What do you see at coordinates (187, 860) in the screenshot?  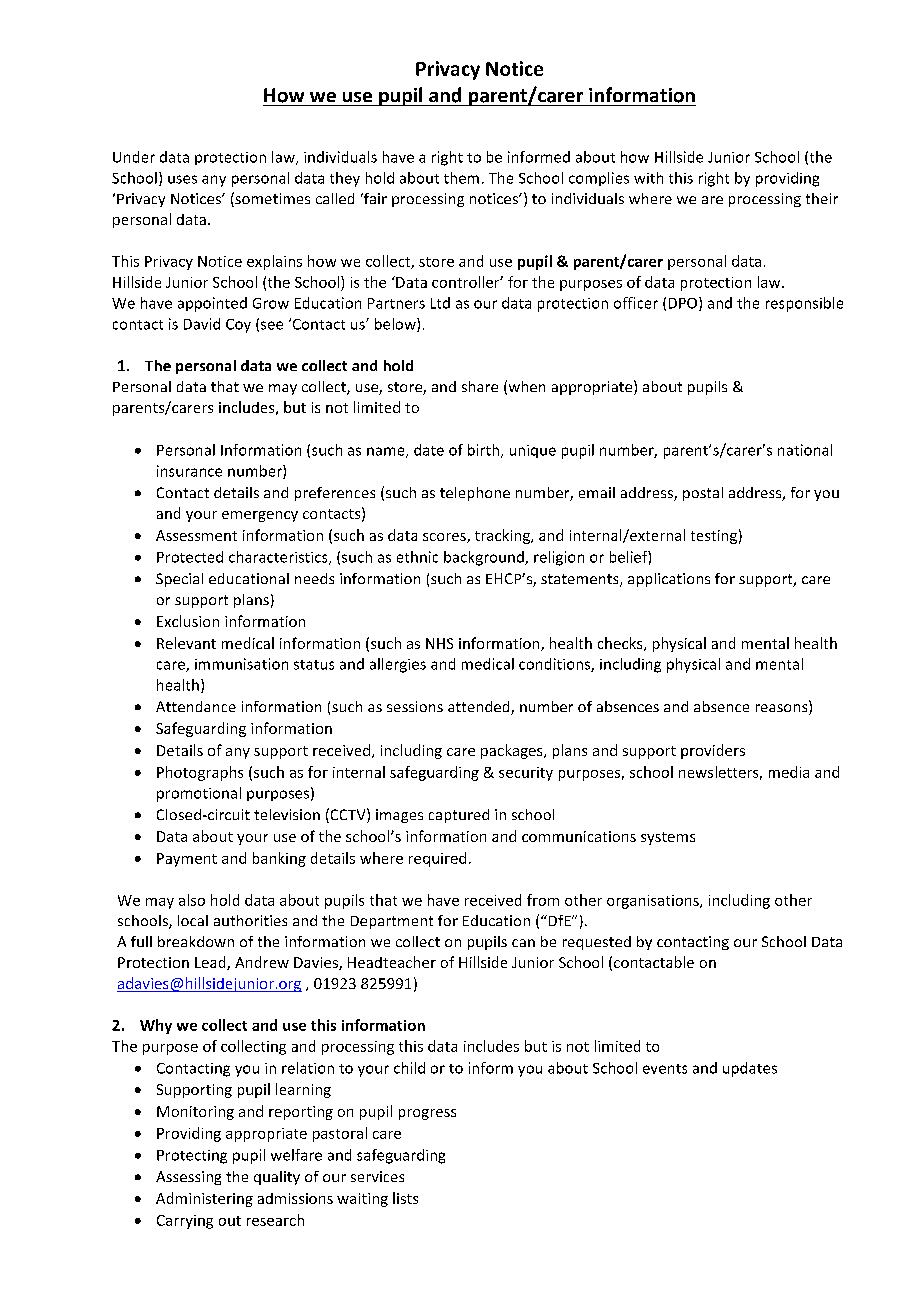 I see `Payment` at bounding box center [187, 860].
